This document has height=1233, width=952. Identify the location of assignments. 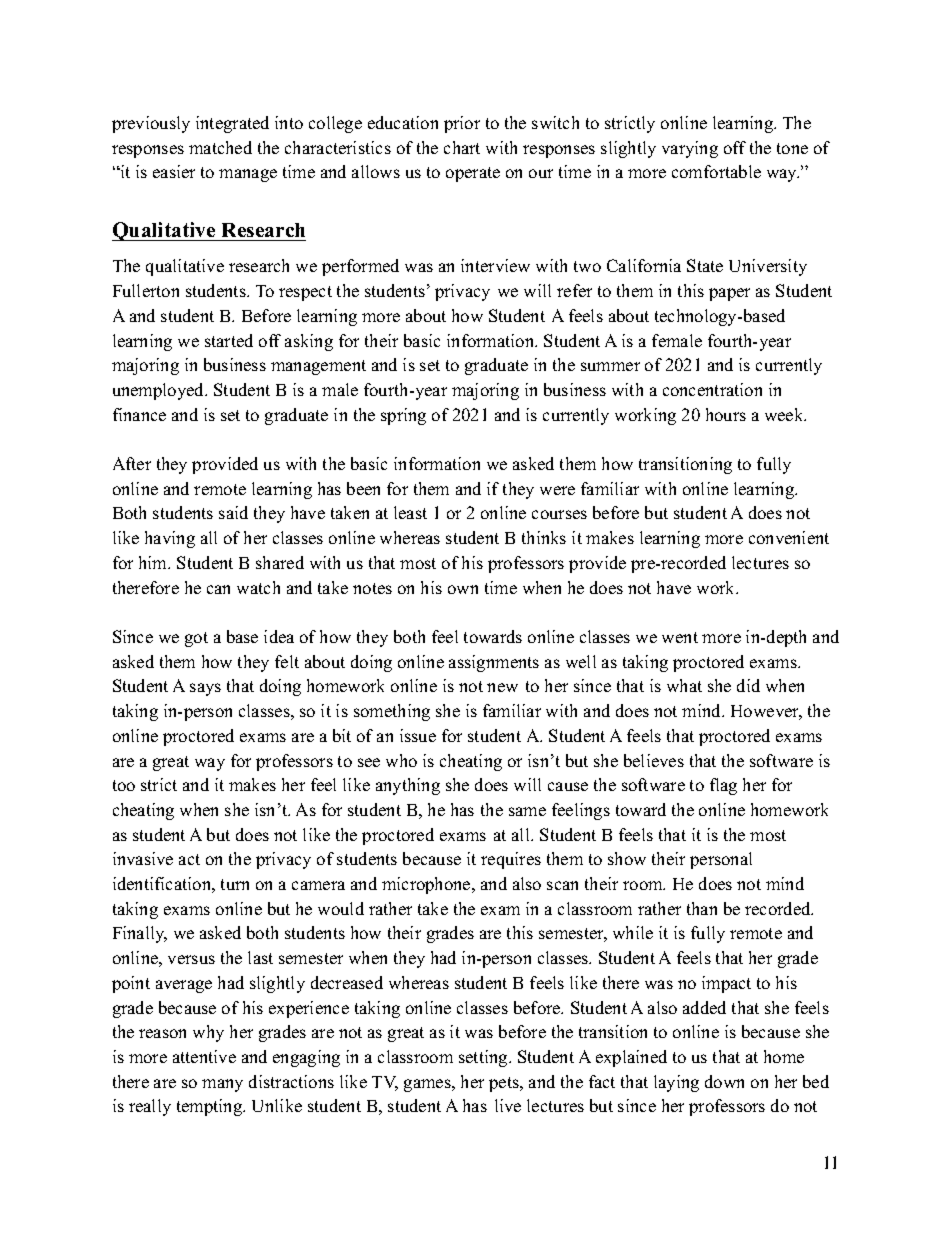
(494, 663).
